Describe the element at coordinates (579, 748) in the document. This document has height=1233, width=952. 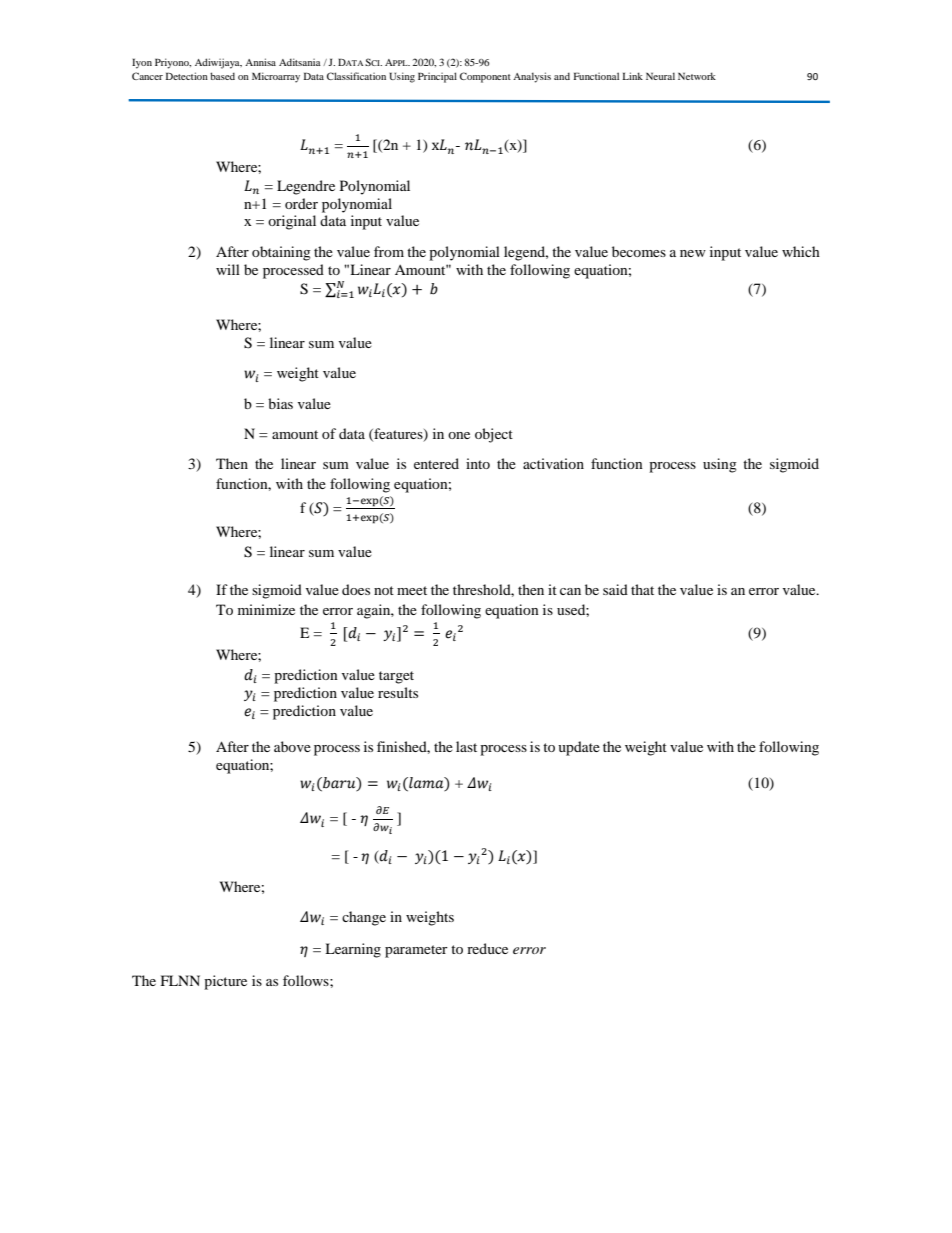
I see `update` at that location.
